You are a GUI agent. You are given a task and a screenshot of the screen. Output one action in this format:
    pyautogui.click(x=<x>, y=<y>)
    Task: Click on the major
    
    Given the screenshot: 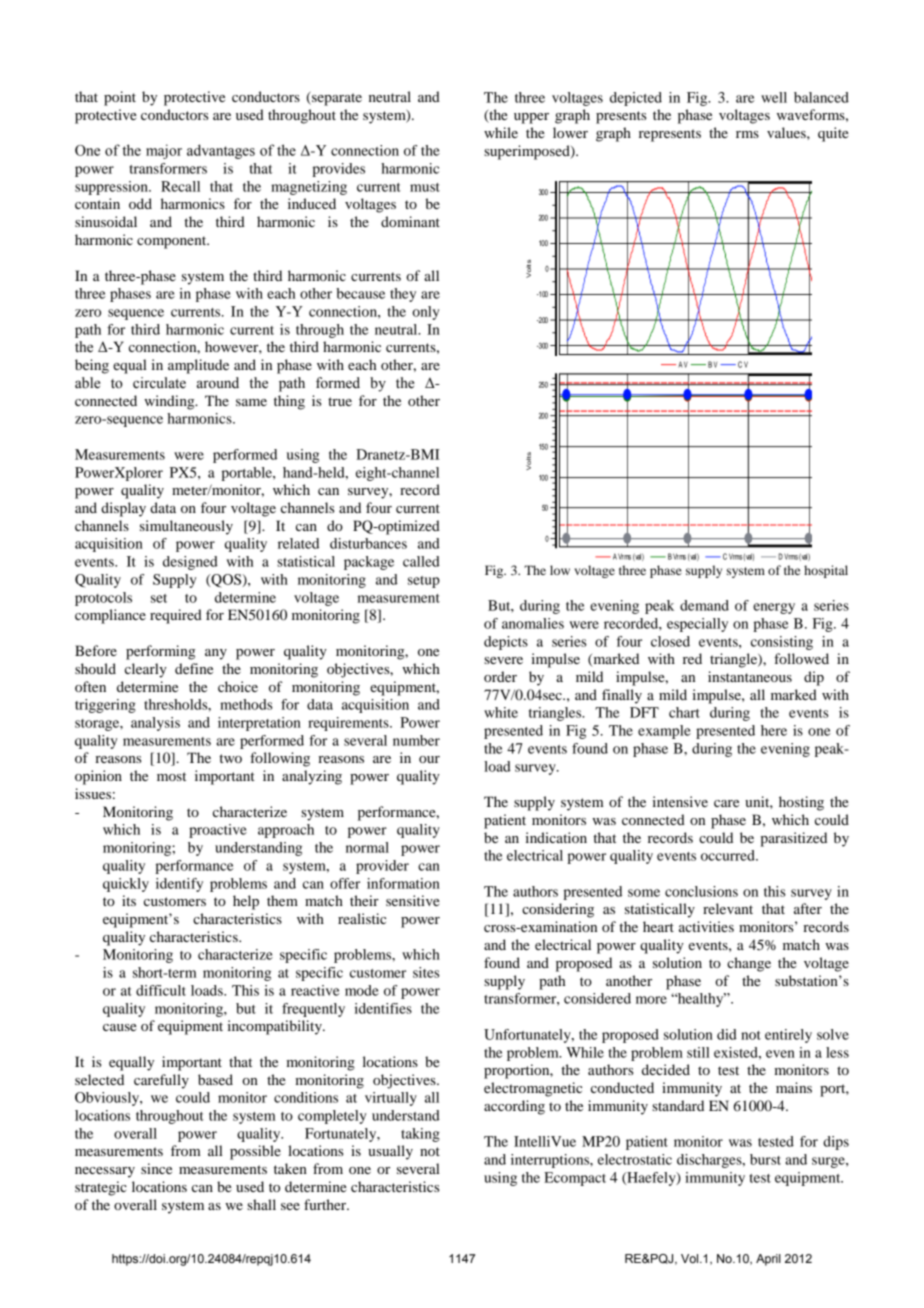 What is the action you would take?
    pyautogui.click(x=164, y=151)
